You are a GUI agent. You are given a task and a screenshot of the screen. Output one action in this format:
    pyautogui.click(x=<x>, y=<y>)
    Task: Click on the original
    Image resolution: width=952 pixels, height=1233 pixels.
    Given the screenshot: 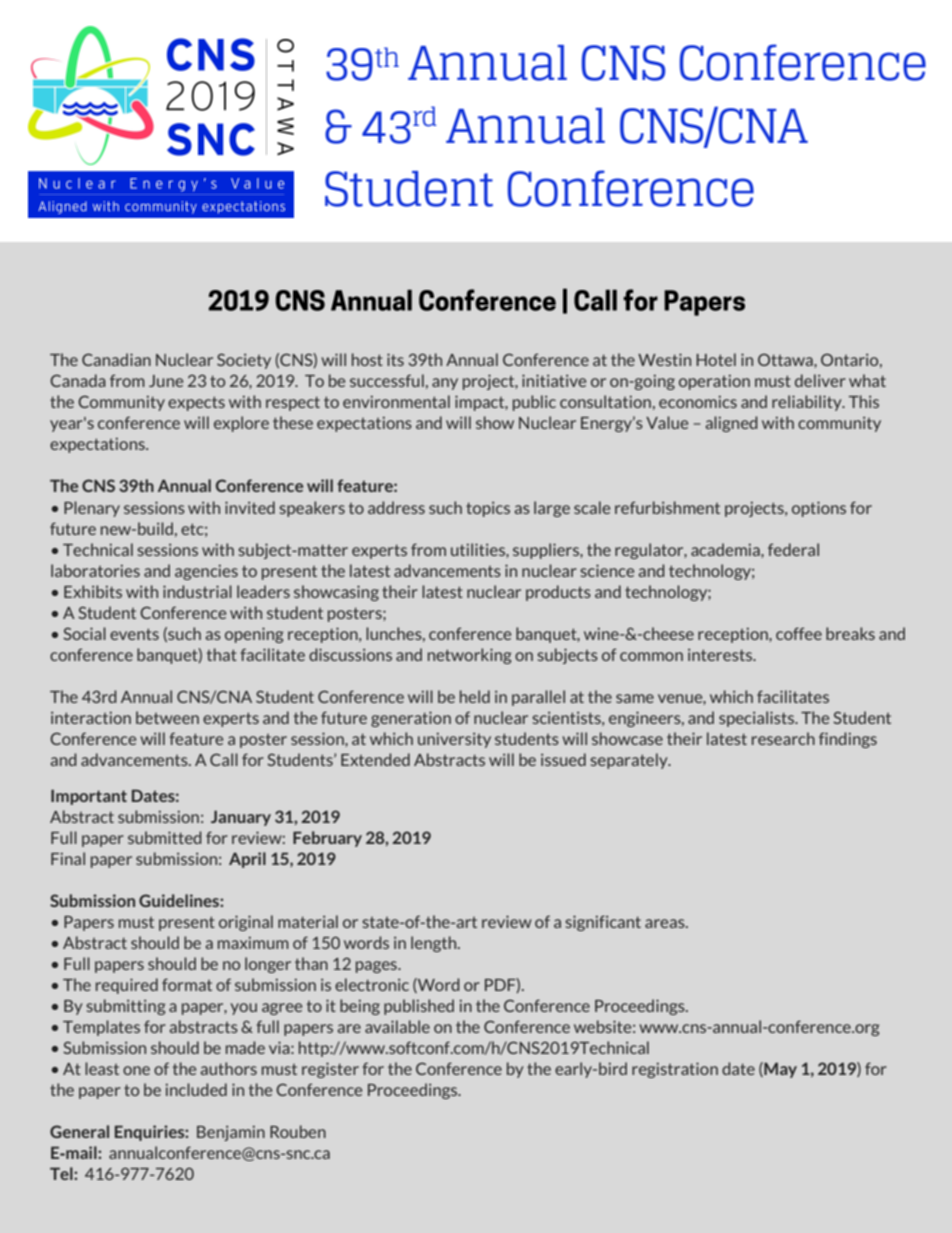 What is the action you would take?
    pyautogui.click(x=246, y=923)
